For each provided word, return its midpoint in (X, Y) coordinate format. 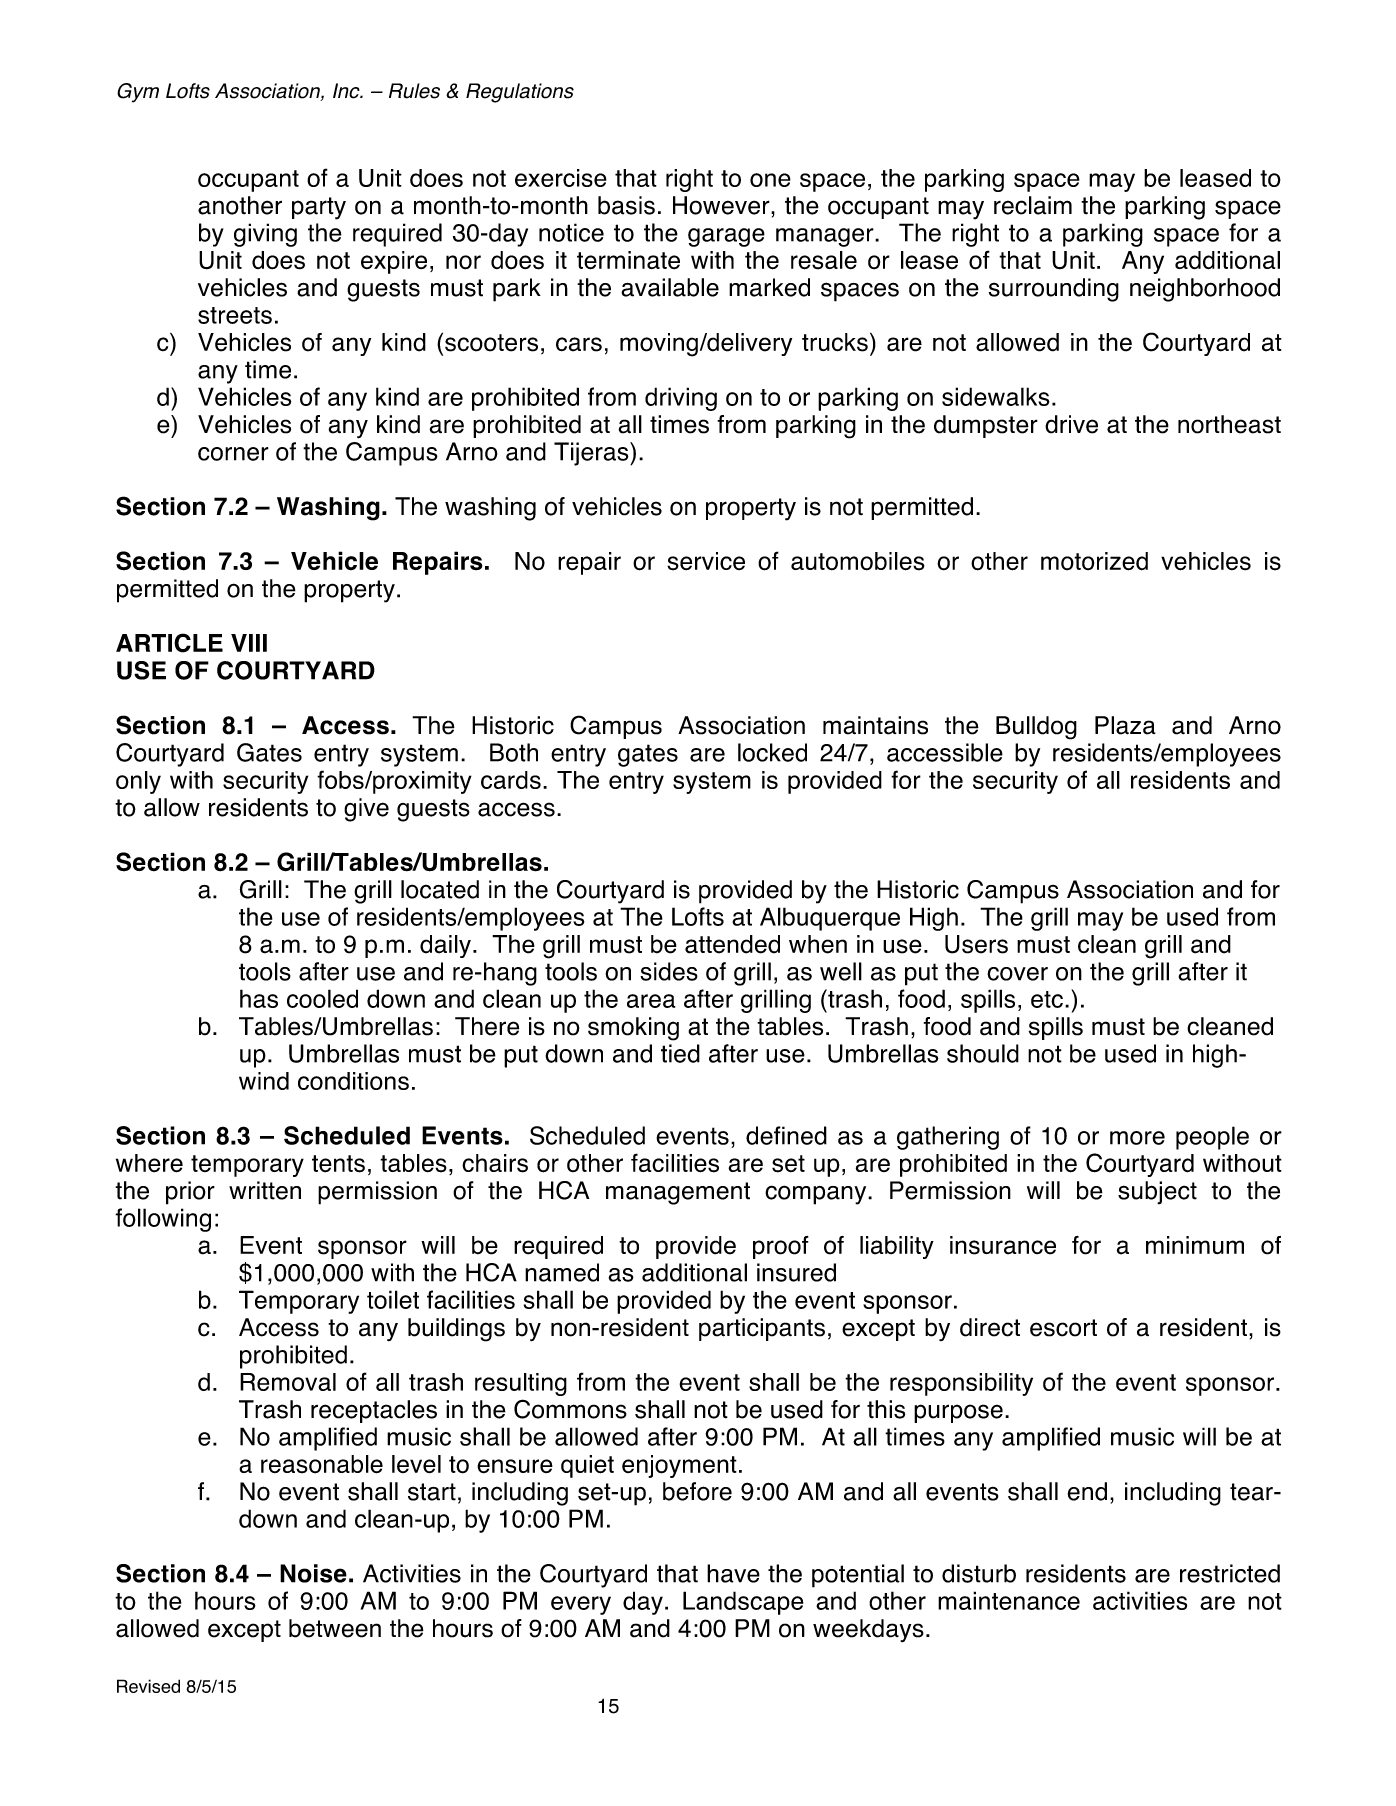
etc (1047, 999)
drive (1071, 424)
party (319, 208)
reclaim (1033, 205)
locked (772, 752)
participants (762, 1329)
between (335, 1628)
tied (680, 1053)
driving (681, 399)
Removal (288, 1382)
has (259, 998)
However (722, 205)
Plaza (1125, 725)
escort (1063, 1328)
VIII (249, 643)
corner (233, 454)
